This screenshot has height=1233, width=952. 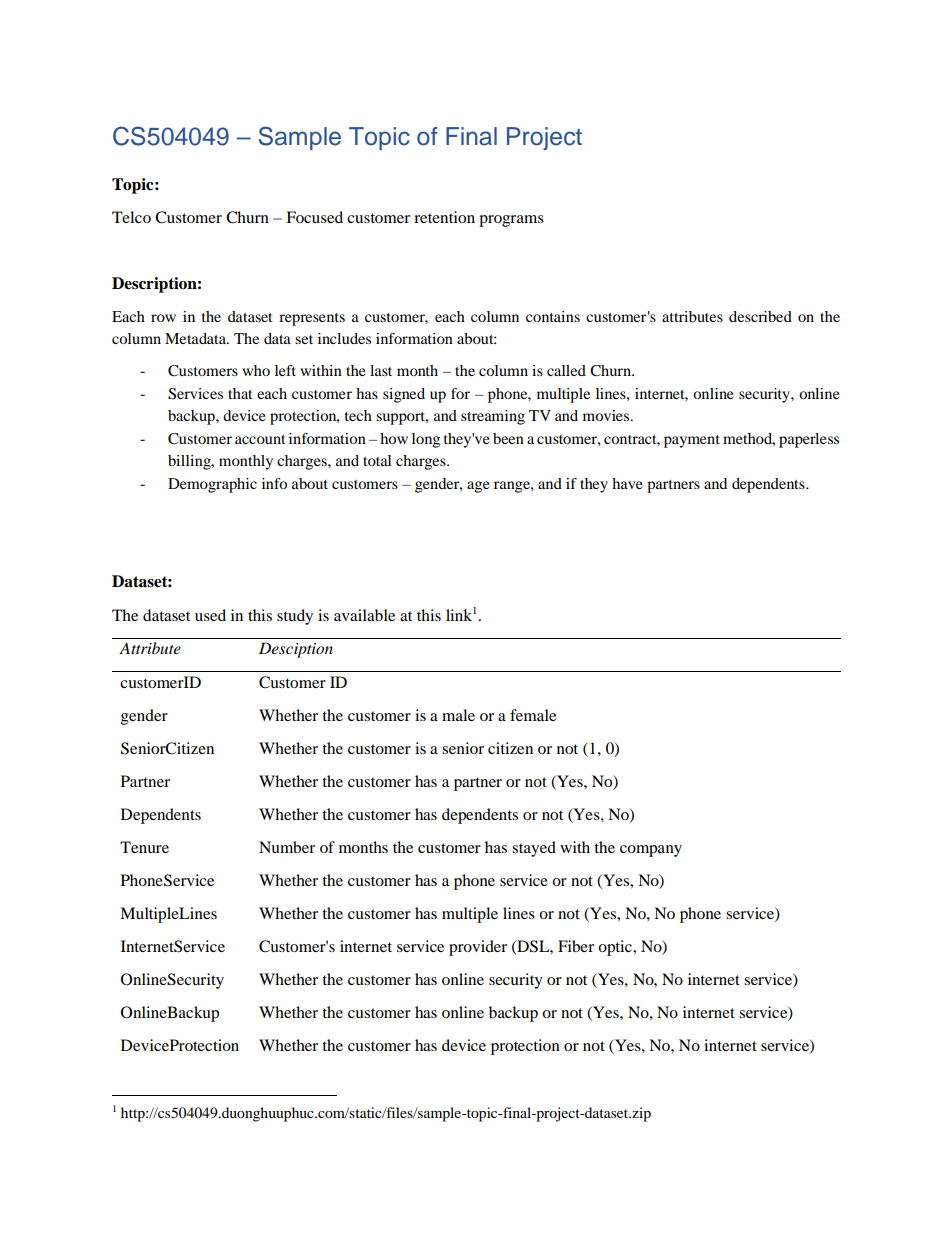 I want to click on Telco, so click(x=131, y=217).
